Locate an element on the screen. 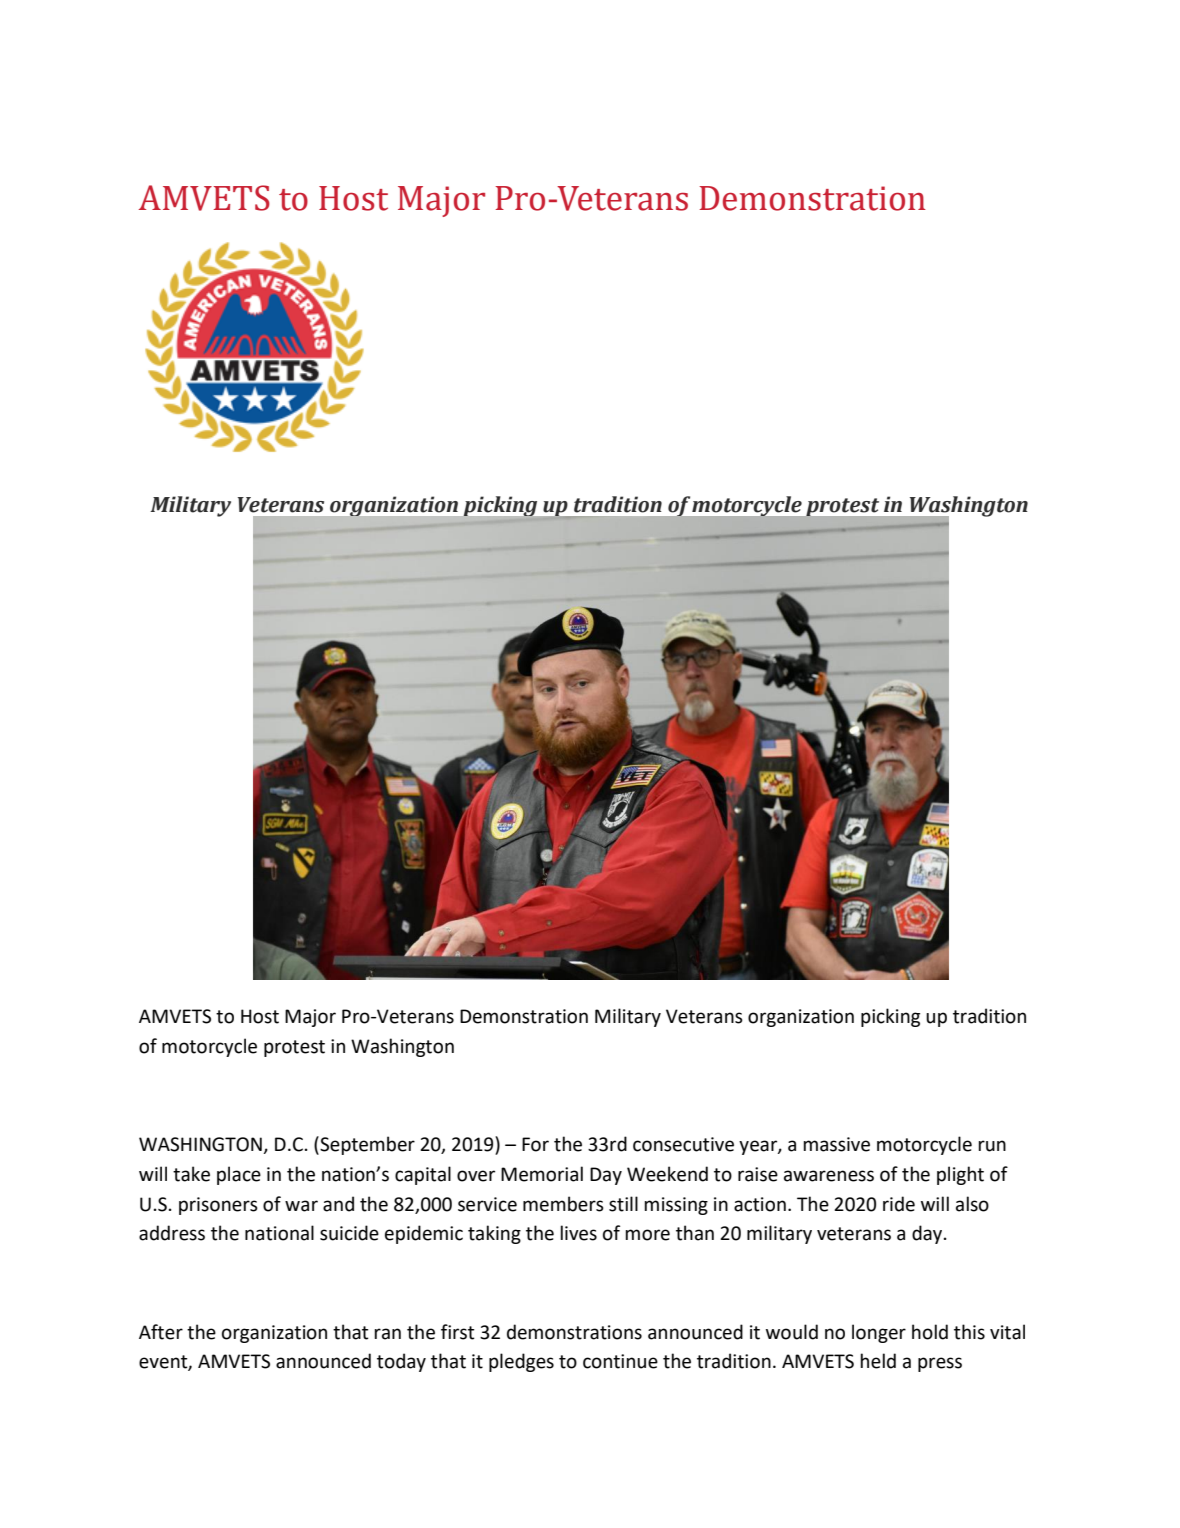 The height and width of the screenshot is (1528, 1180). For is located at coordinates (535, 1144).
